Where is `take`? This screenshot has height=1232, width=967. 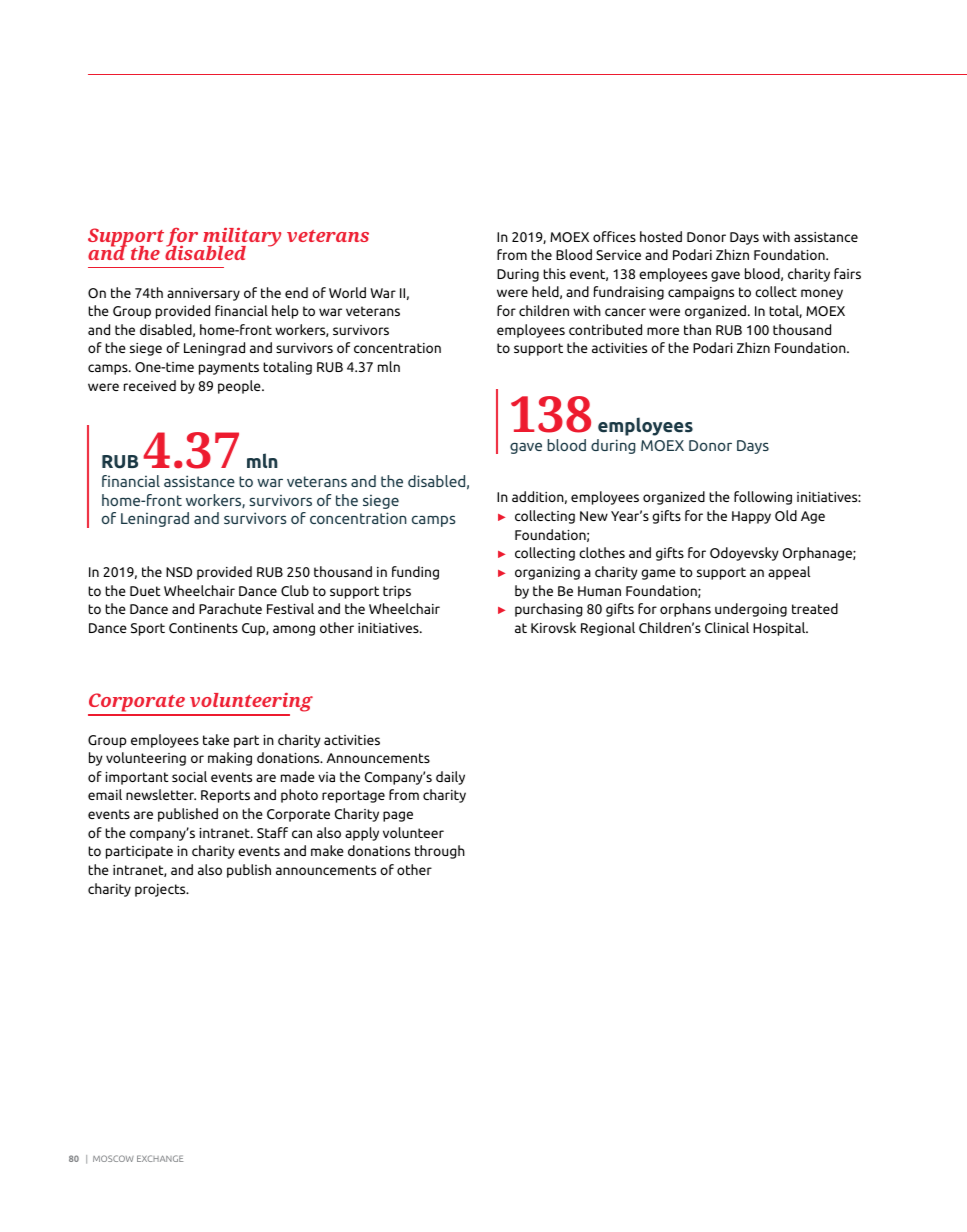
take is located at coordinates (216, 739).
